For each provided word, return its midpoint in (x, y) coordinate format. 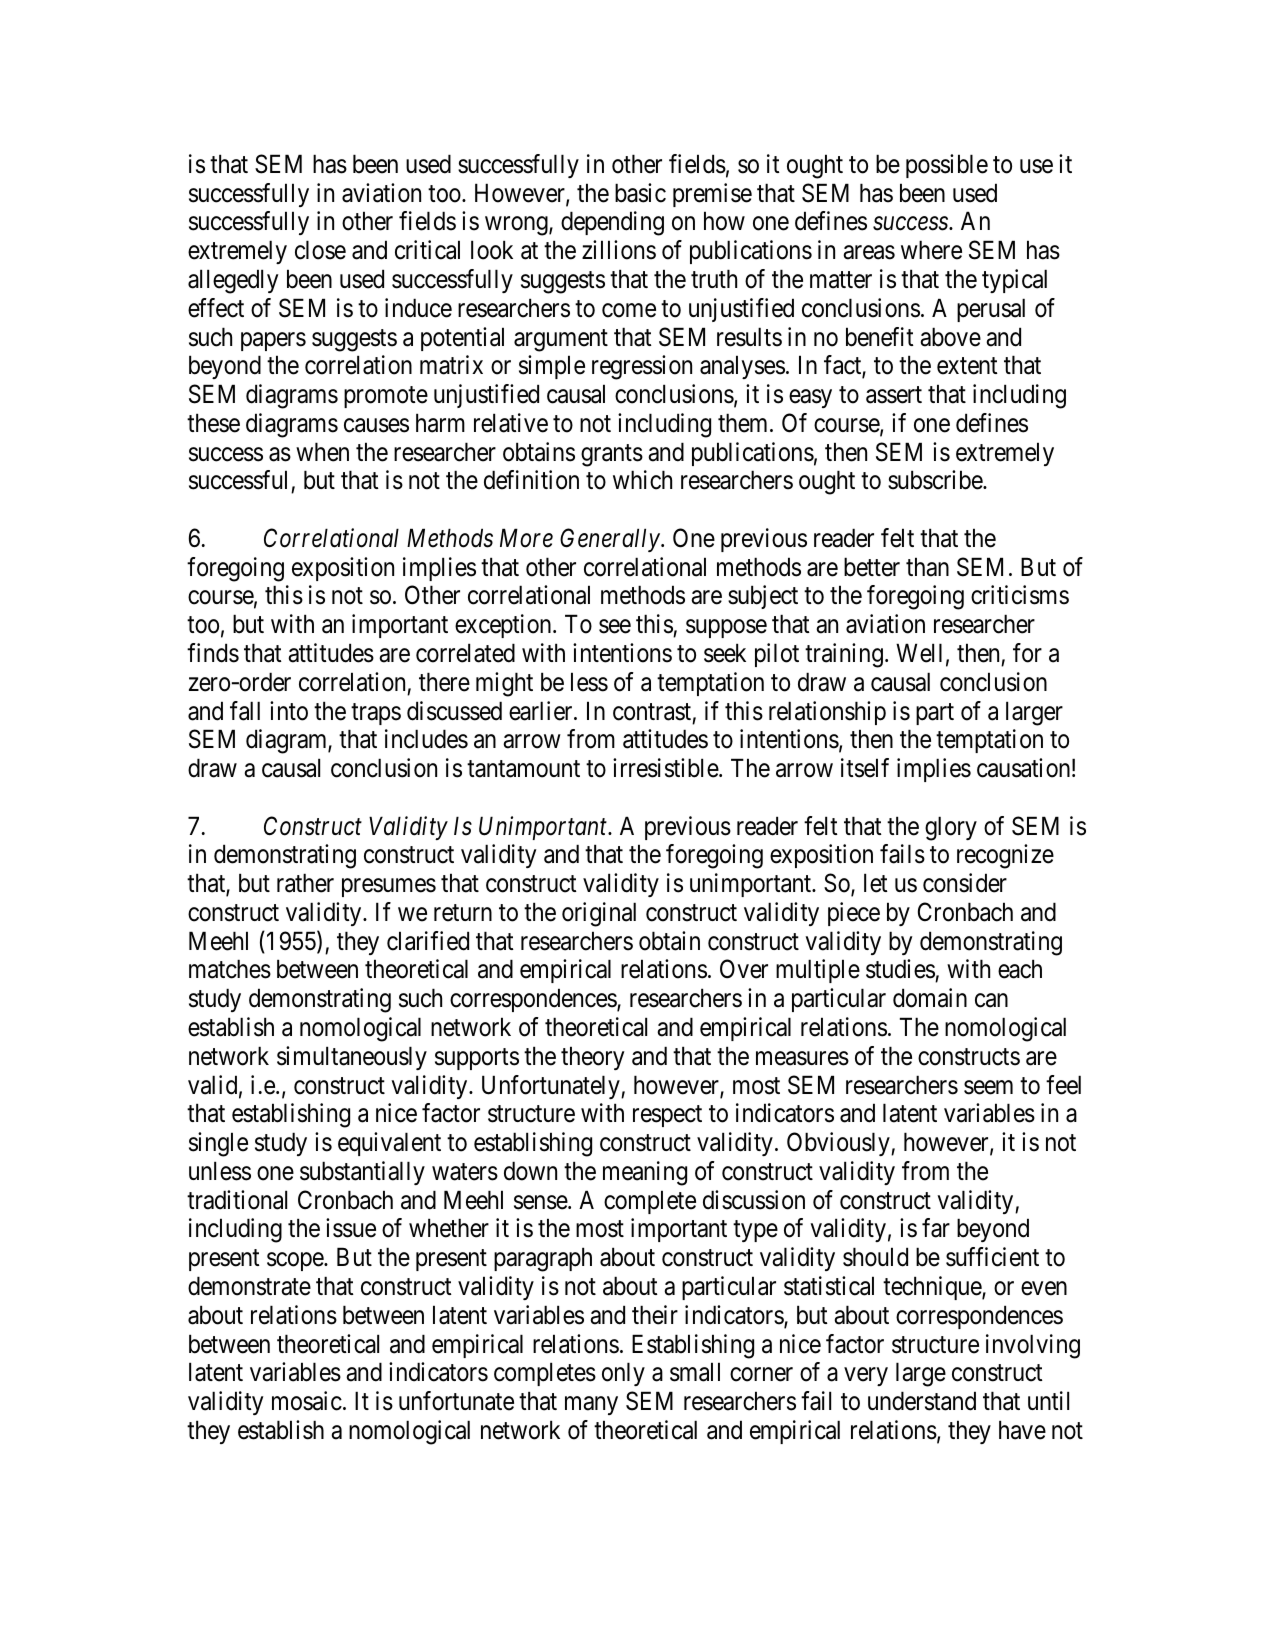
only (623, 1374)
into (289, 711)
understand (922, 1401)
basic (640, 193)
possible (947, 166)
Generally (611, 540)
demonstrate (249, 1286)
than (927, 567)
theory (593, 1058)
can (991, 1001)
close (320, 250)
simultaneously (352, 1058)
